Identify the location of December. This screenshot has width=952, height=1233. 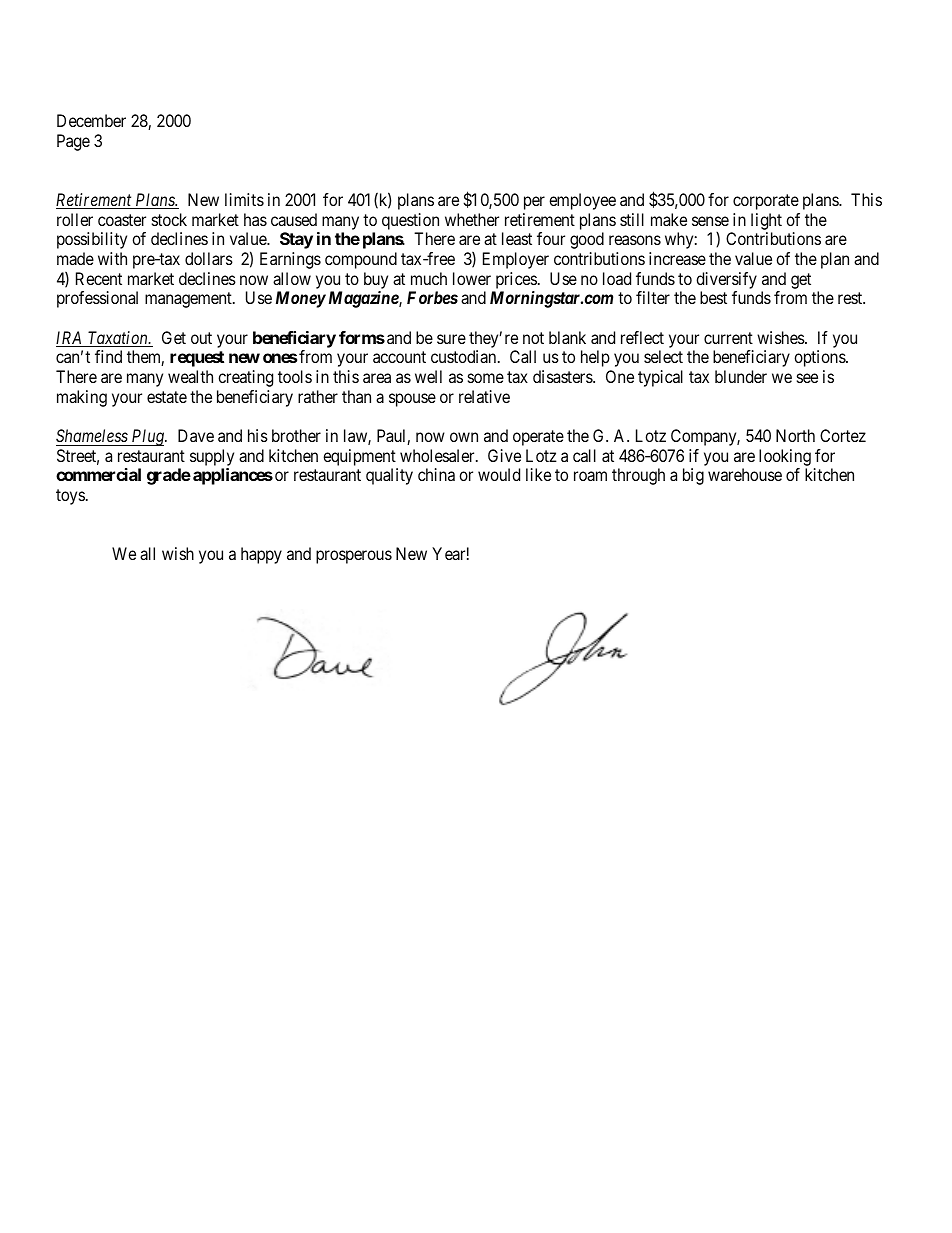
(91, 120).
